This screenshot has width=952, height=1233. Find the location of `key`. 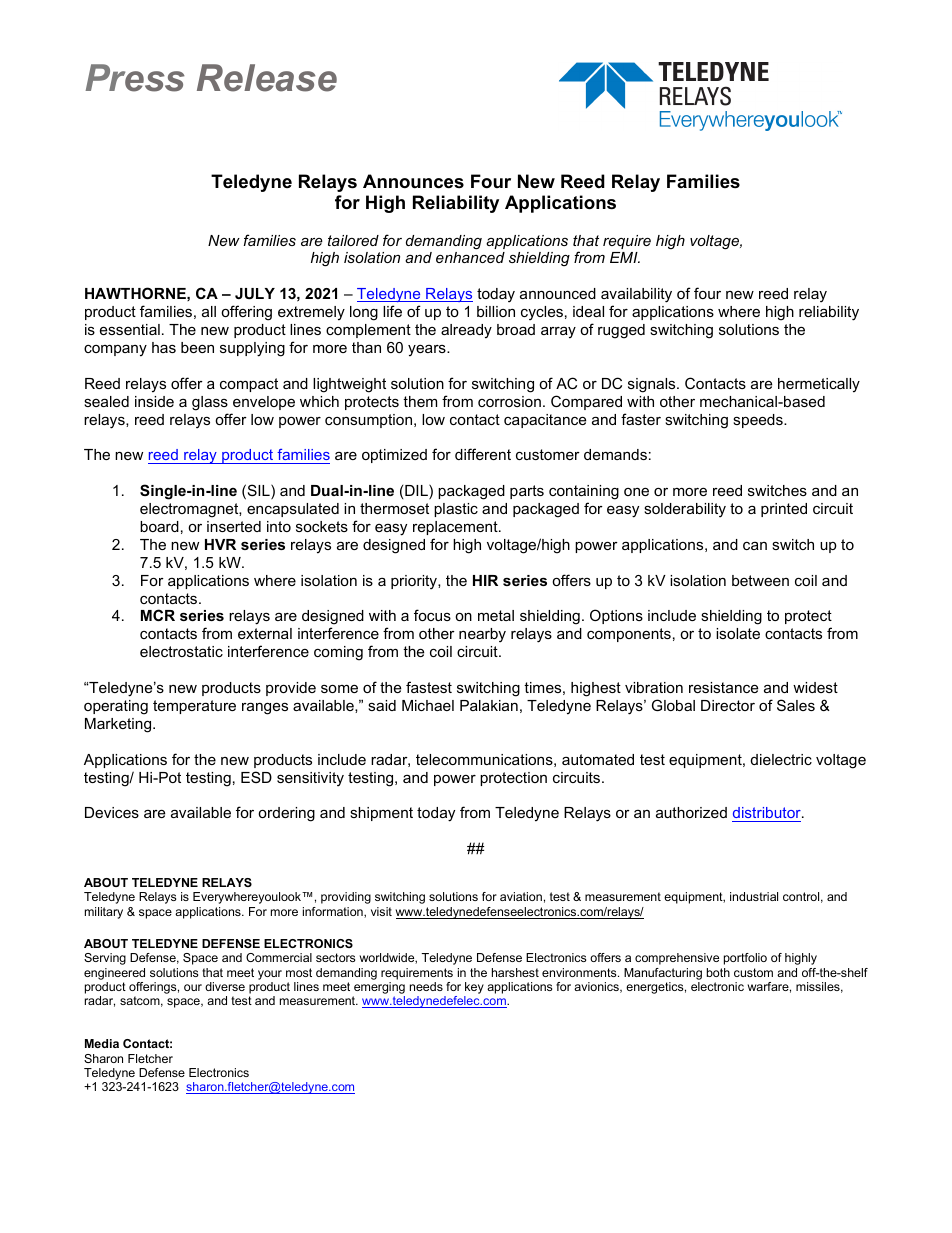

key is located at coordinates (474, 989).
